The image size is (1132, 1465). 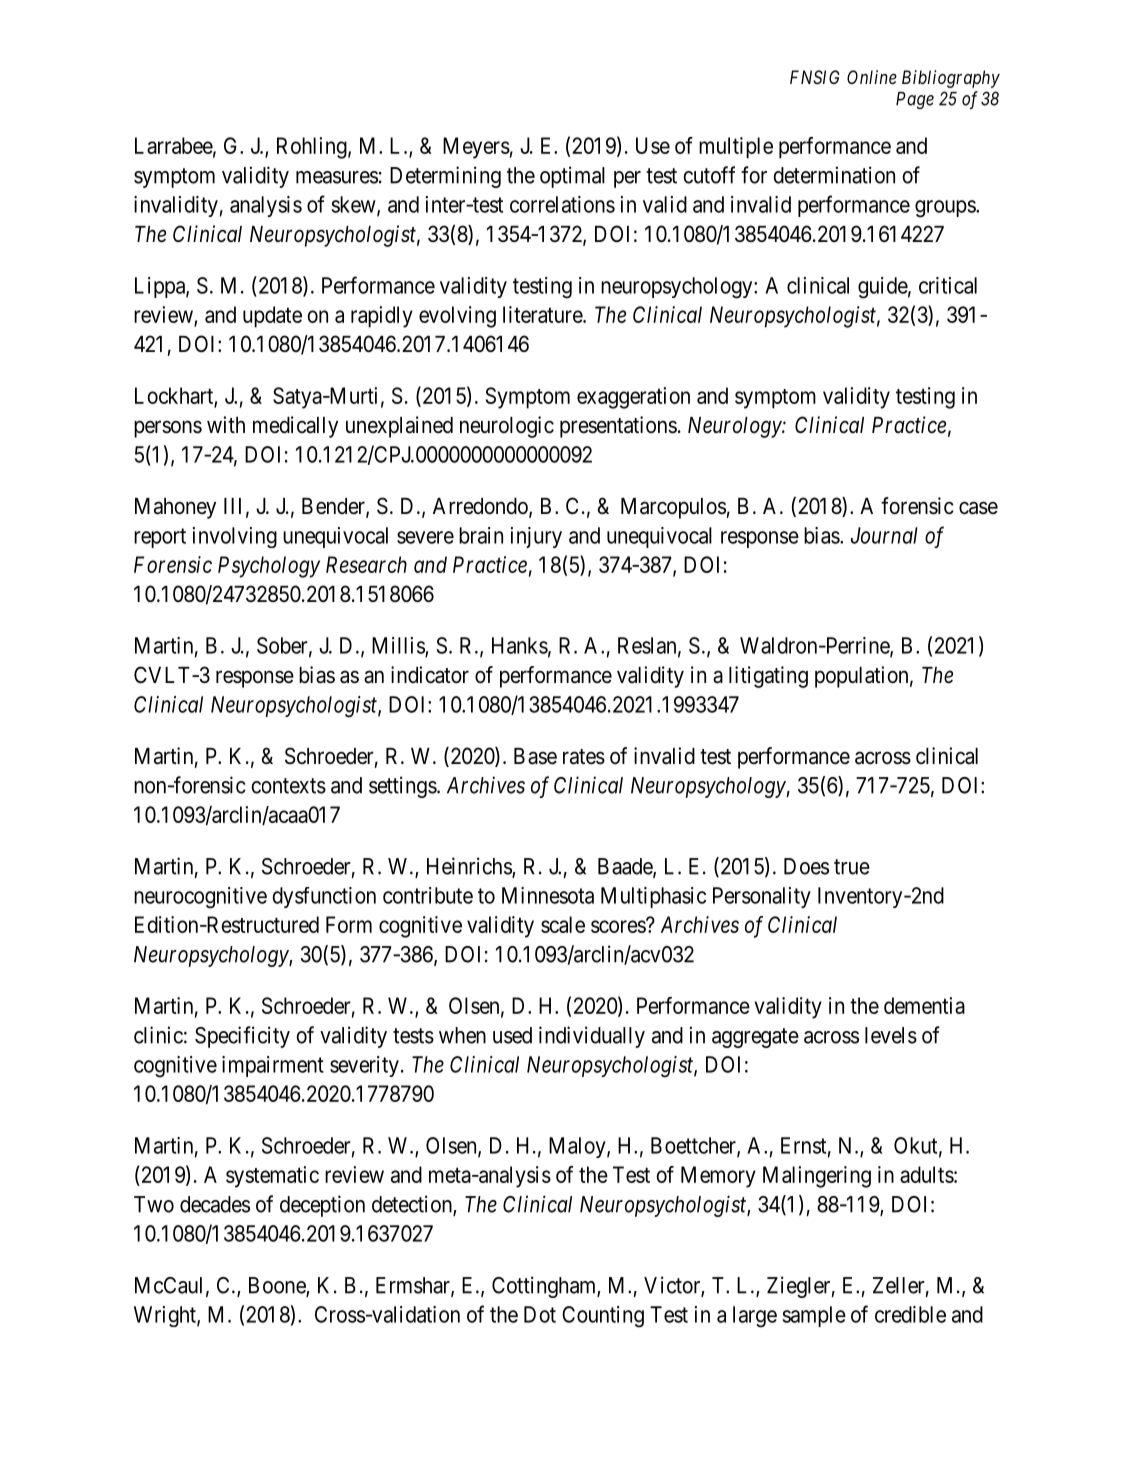 What do you see at coordinates (324, 897) in the image?
I see `dysfunction` at bounding box center [324, 897].
